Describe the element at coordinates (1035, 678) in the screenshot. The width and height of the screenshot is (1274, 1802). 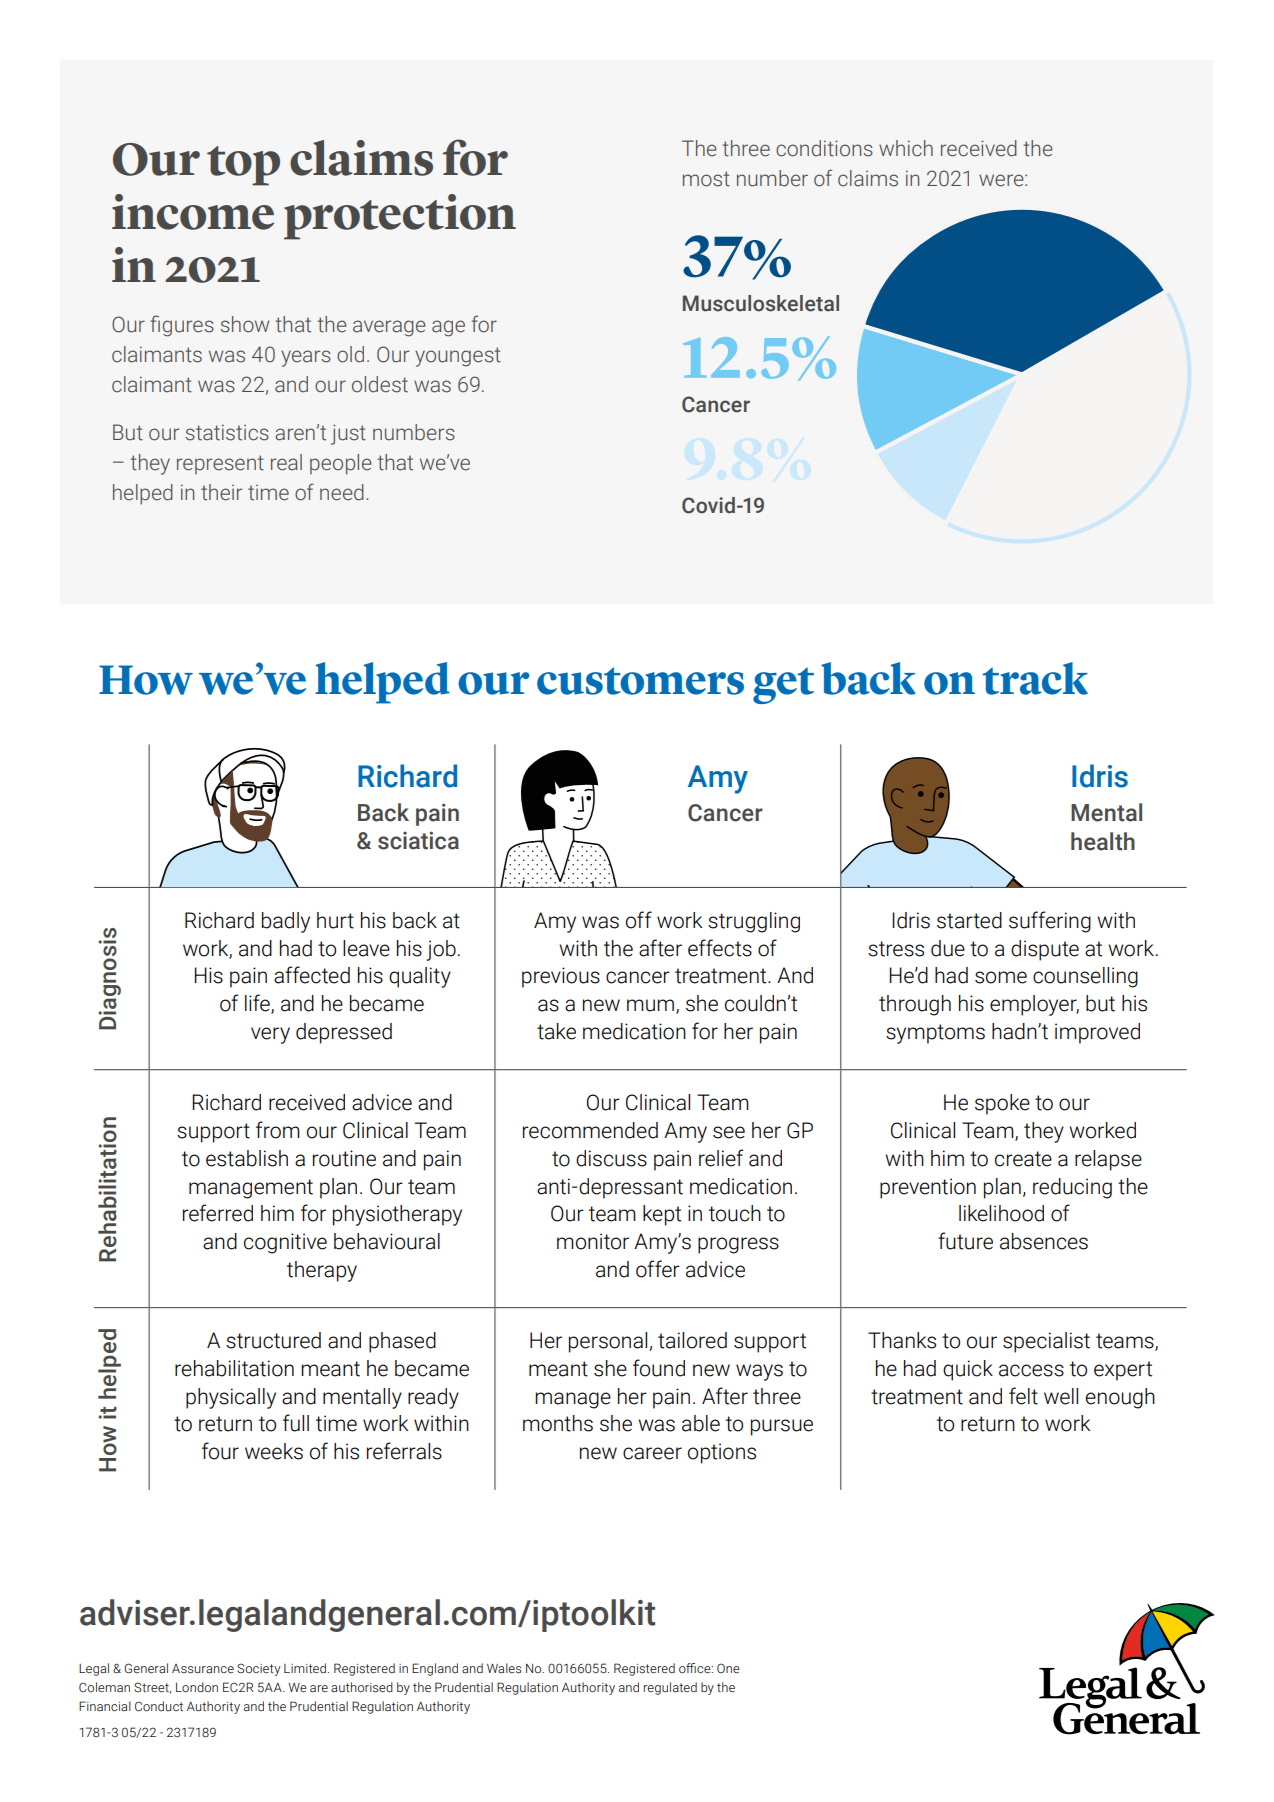
I see `track` at that location.
